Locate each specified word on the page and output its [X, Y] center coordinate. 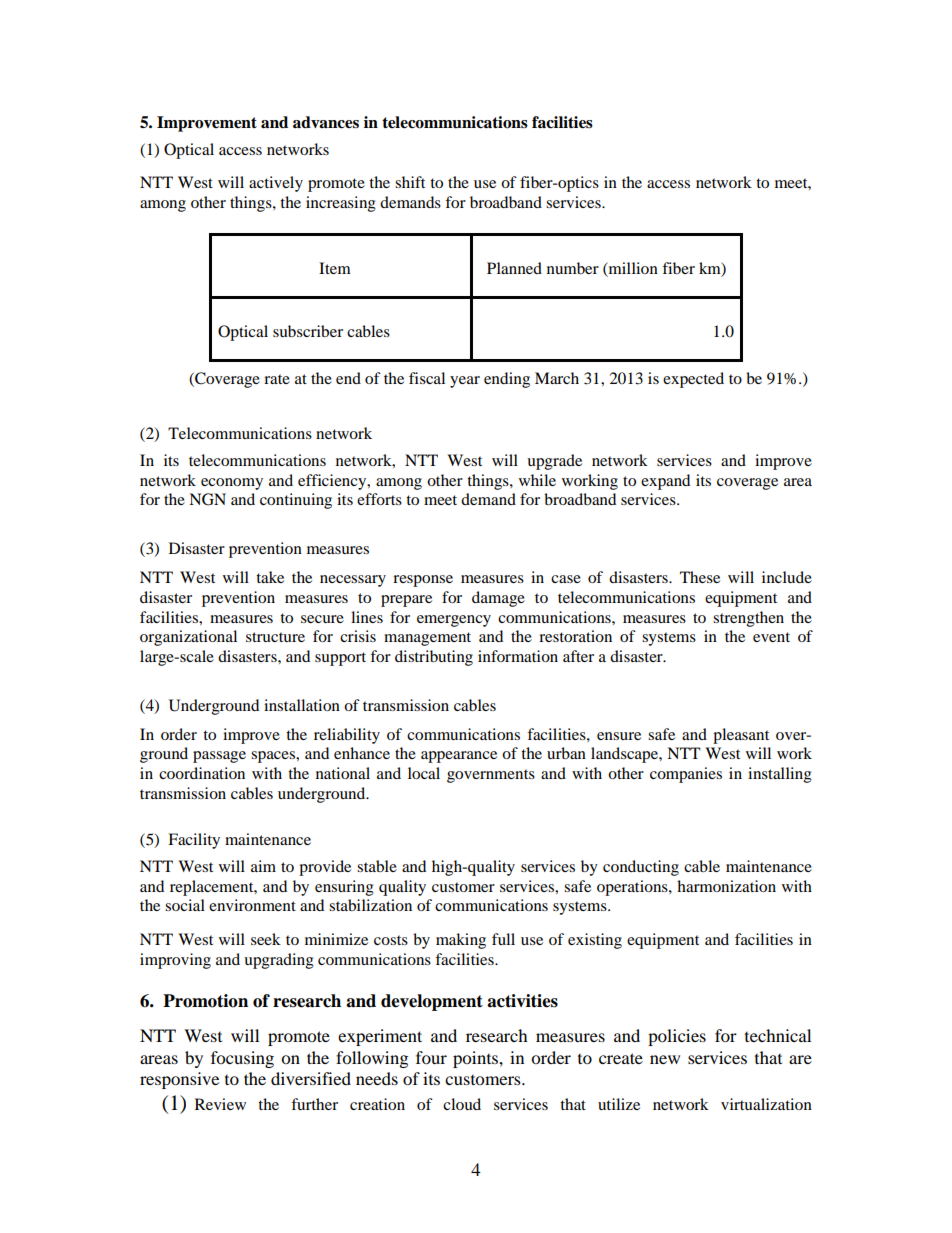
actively [276, 184]
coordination [202, 773]
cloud [462, 1104]
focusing [242, 1059]
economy [232, 484]
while [537, 480]
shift [410, 182]
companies [686, 775]
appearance [459, 757]
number [573, 268]
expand [665, 482]
